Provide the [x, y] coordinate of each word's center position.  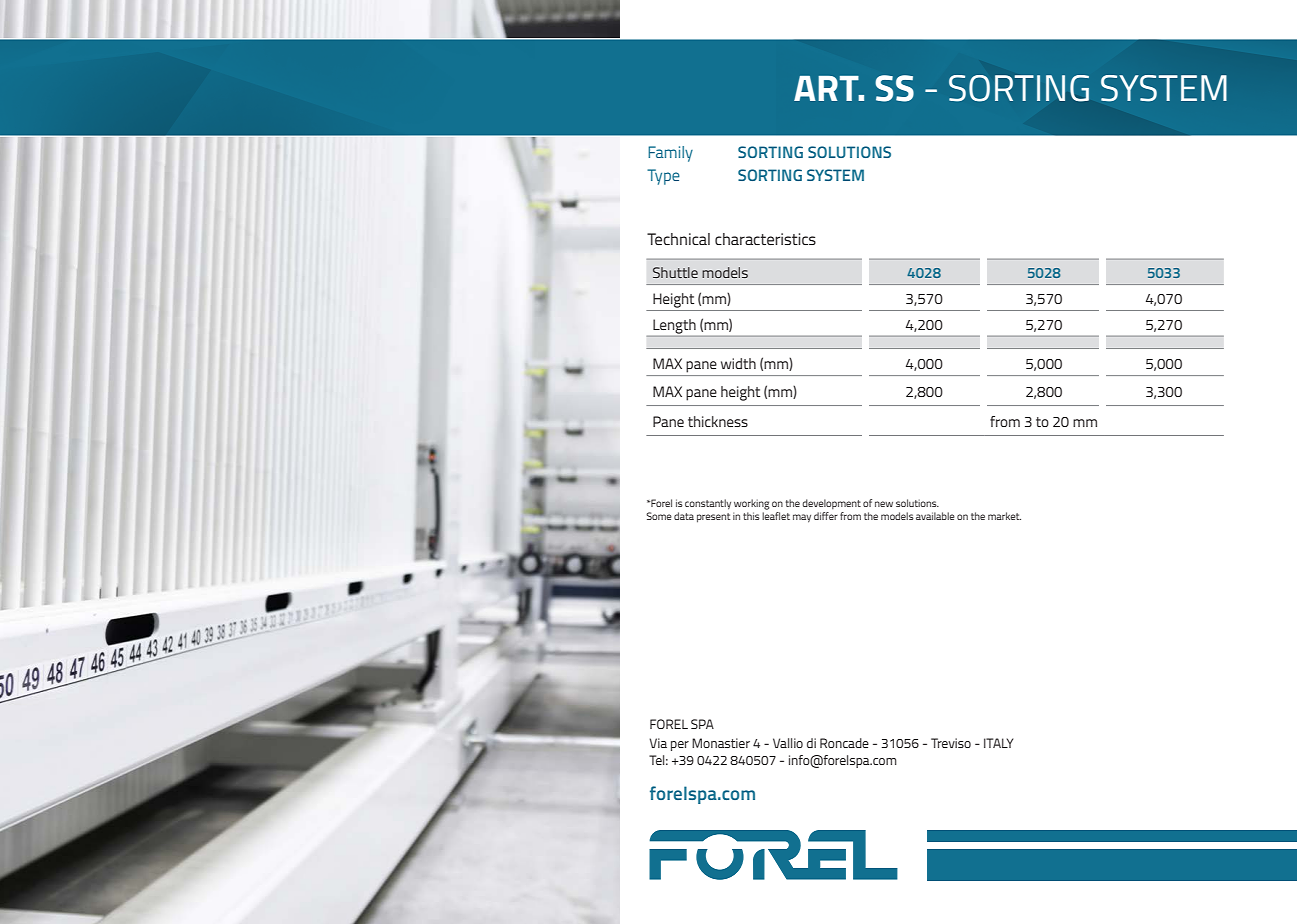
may [802, 518]
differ [826, 516]
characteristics [765, 239]
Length [674, 326]
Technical [678, 239]
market [1004, 516]
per [680, 746]
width [738, 363]
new [884, 504]
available [935, 516]
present [713, 518]
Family [670, 154]
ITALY [998, 743]
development [831, 504]
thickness [718, 421]
